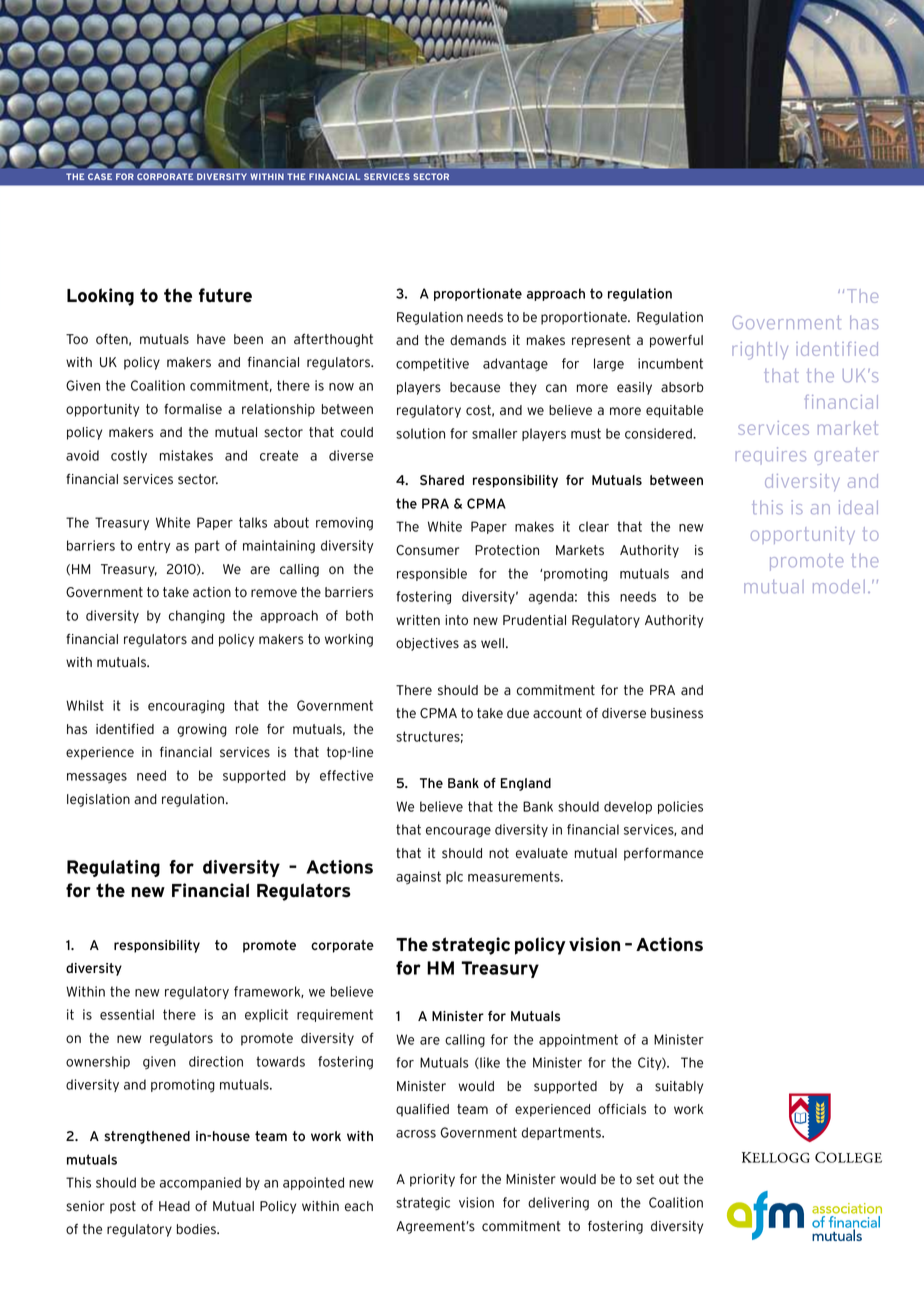 The height and width of the page is (1308, 924). I want to click on essential, so click(127, 1014).
